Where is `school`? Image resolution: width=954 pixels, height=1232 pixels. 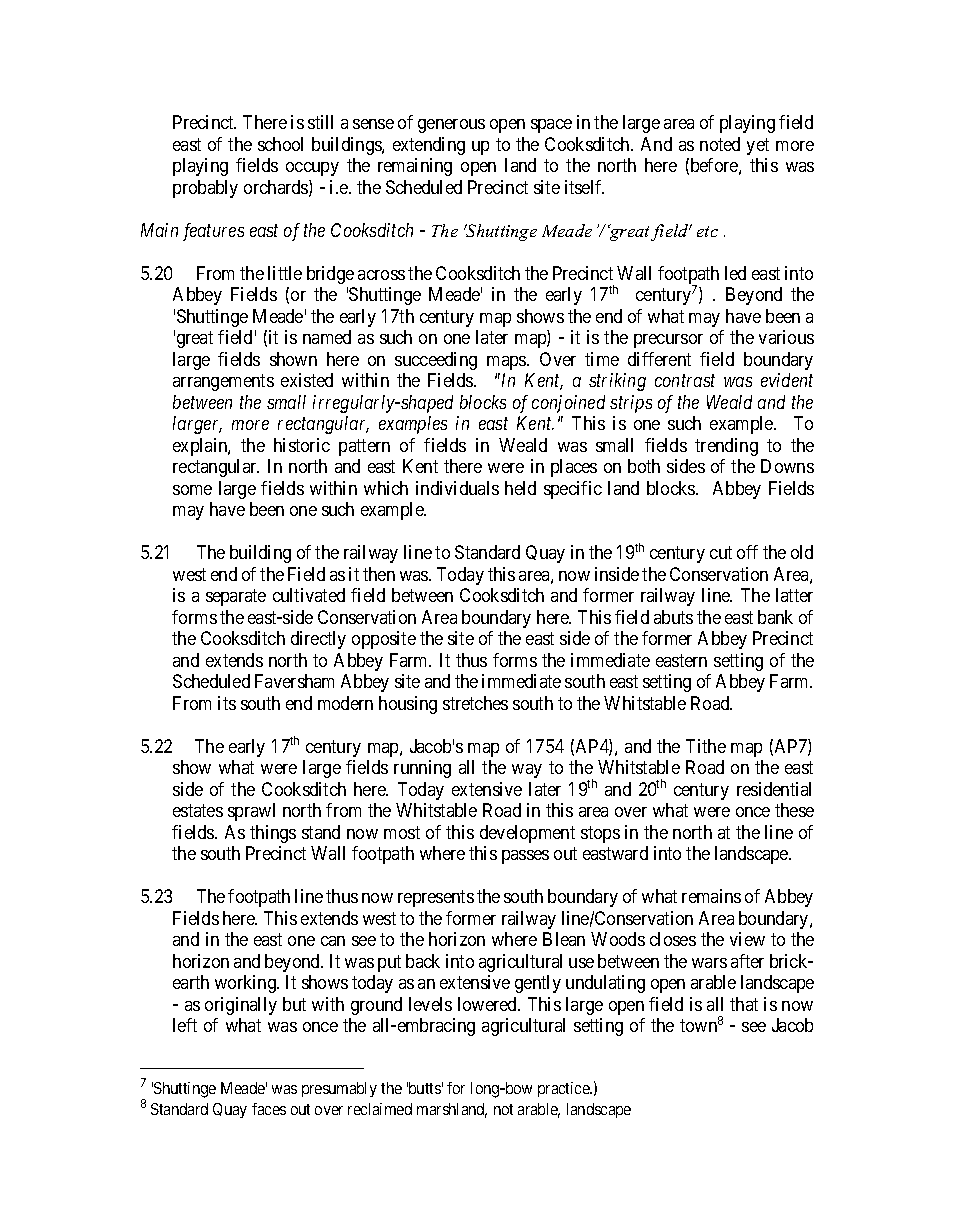 school is located at coordinates (280, 144).
